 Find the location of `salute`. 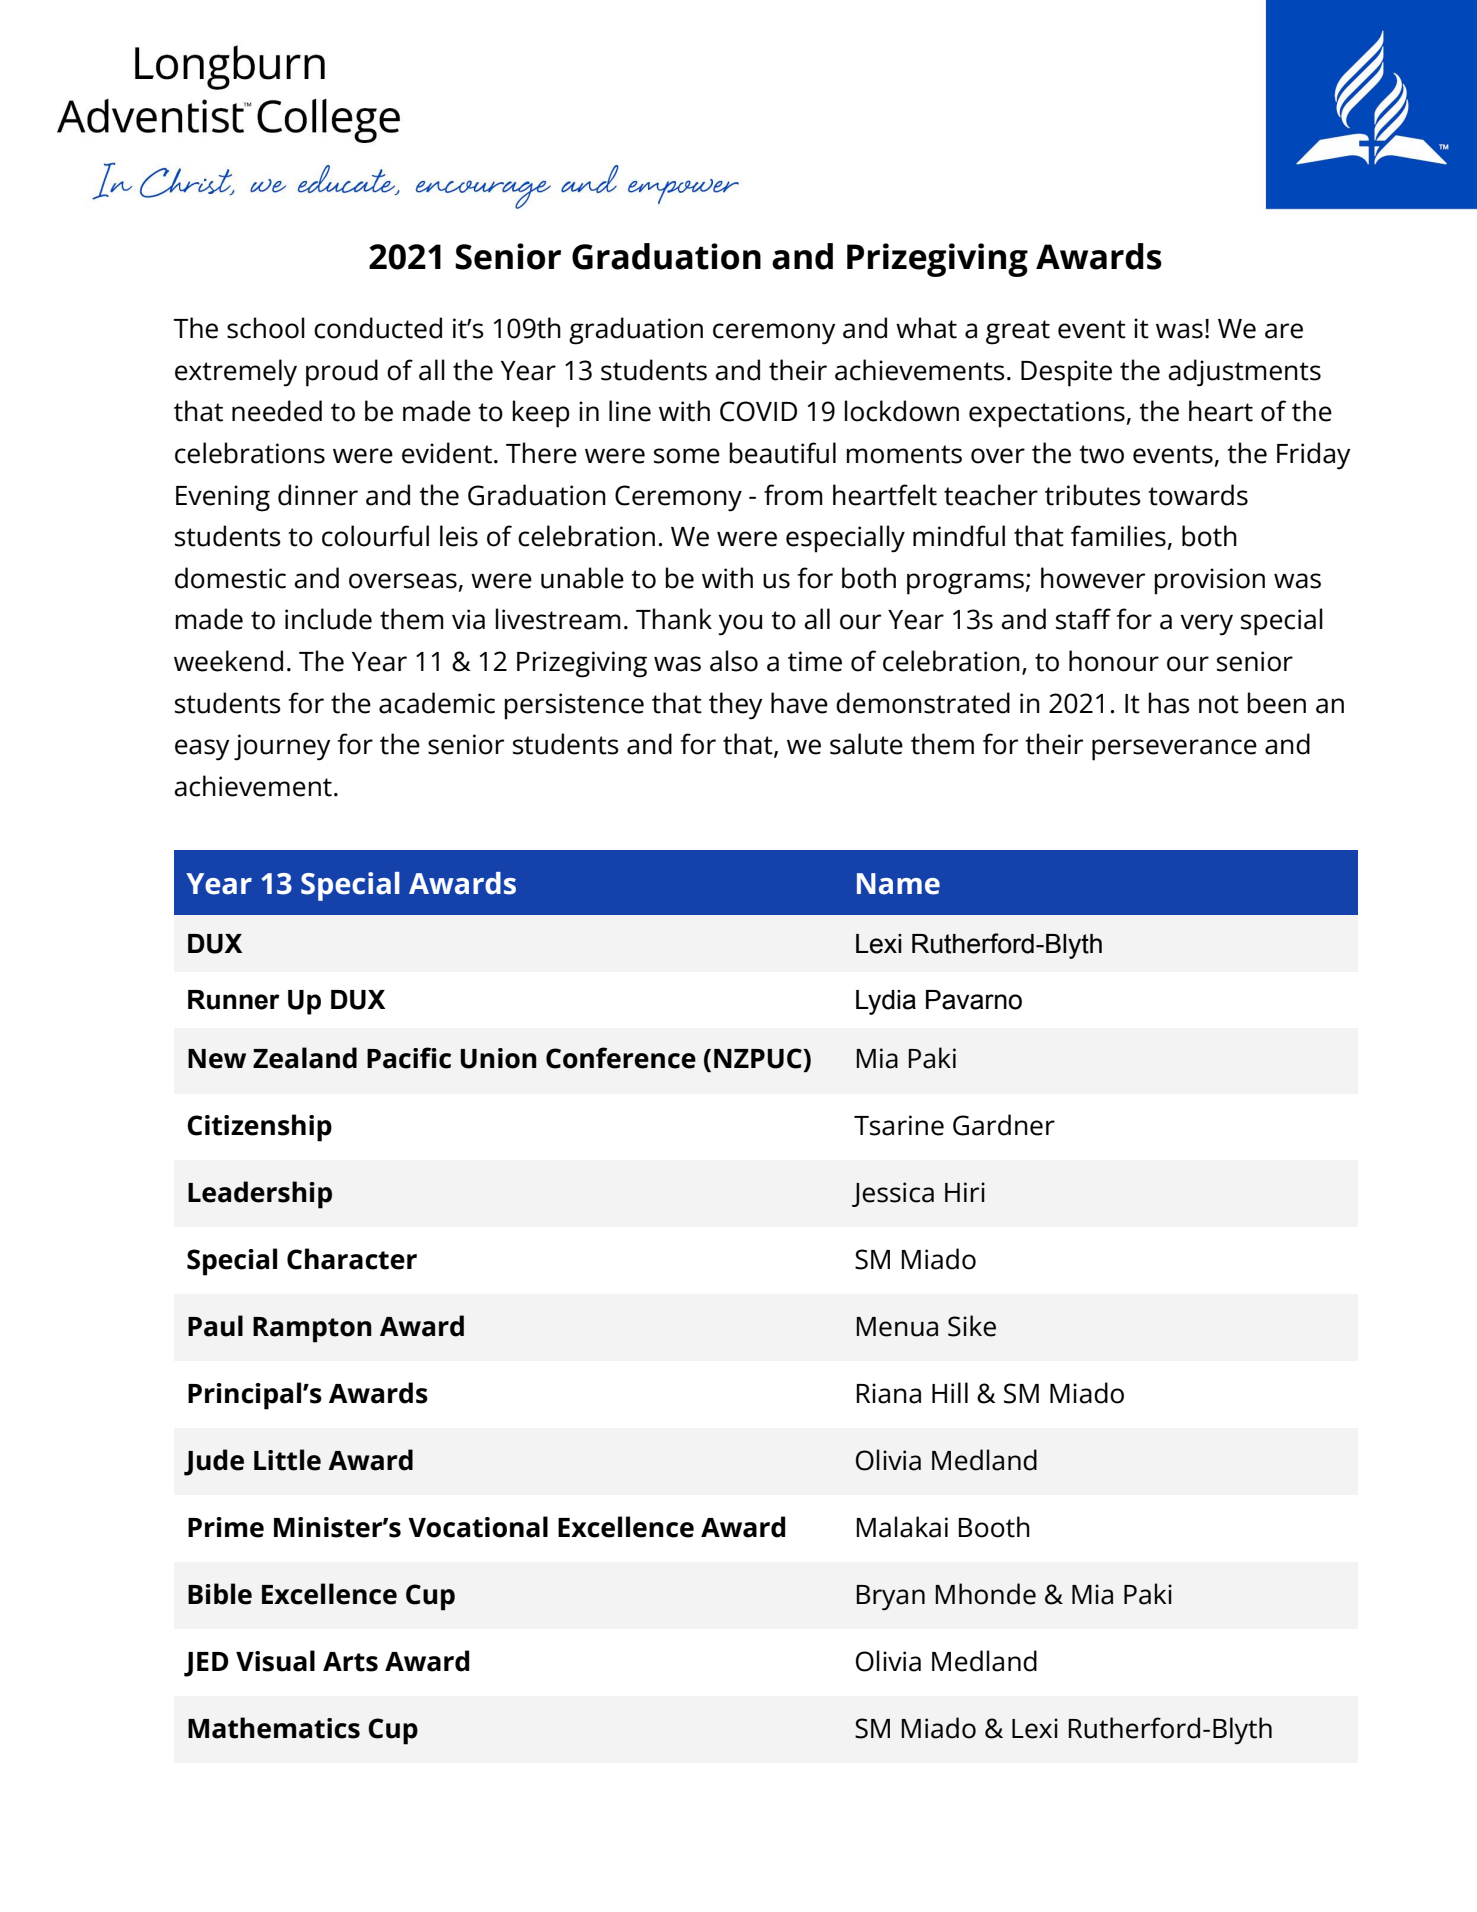

salute is located at coordinates (866, 744).
